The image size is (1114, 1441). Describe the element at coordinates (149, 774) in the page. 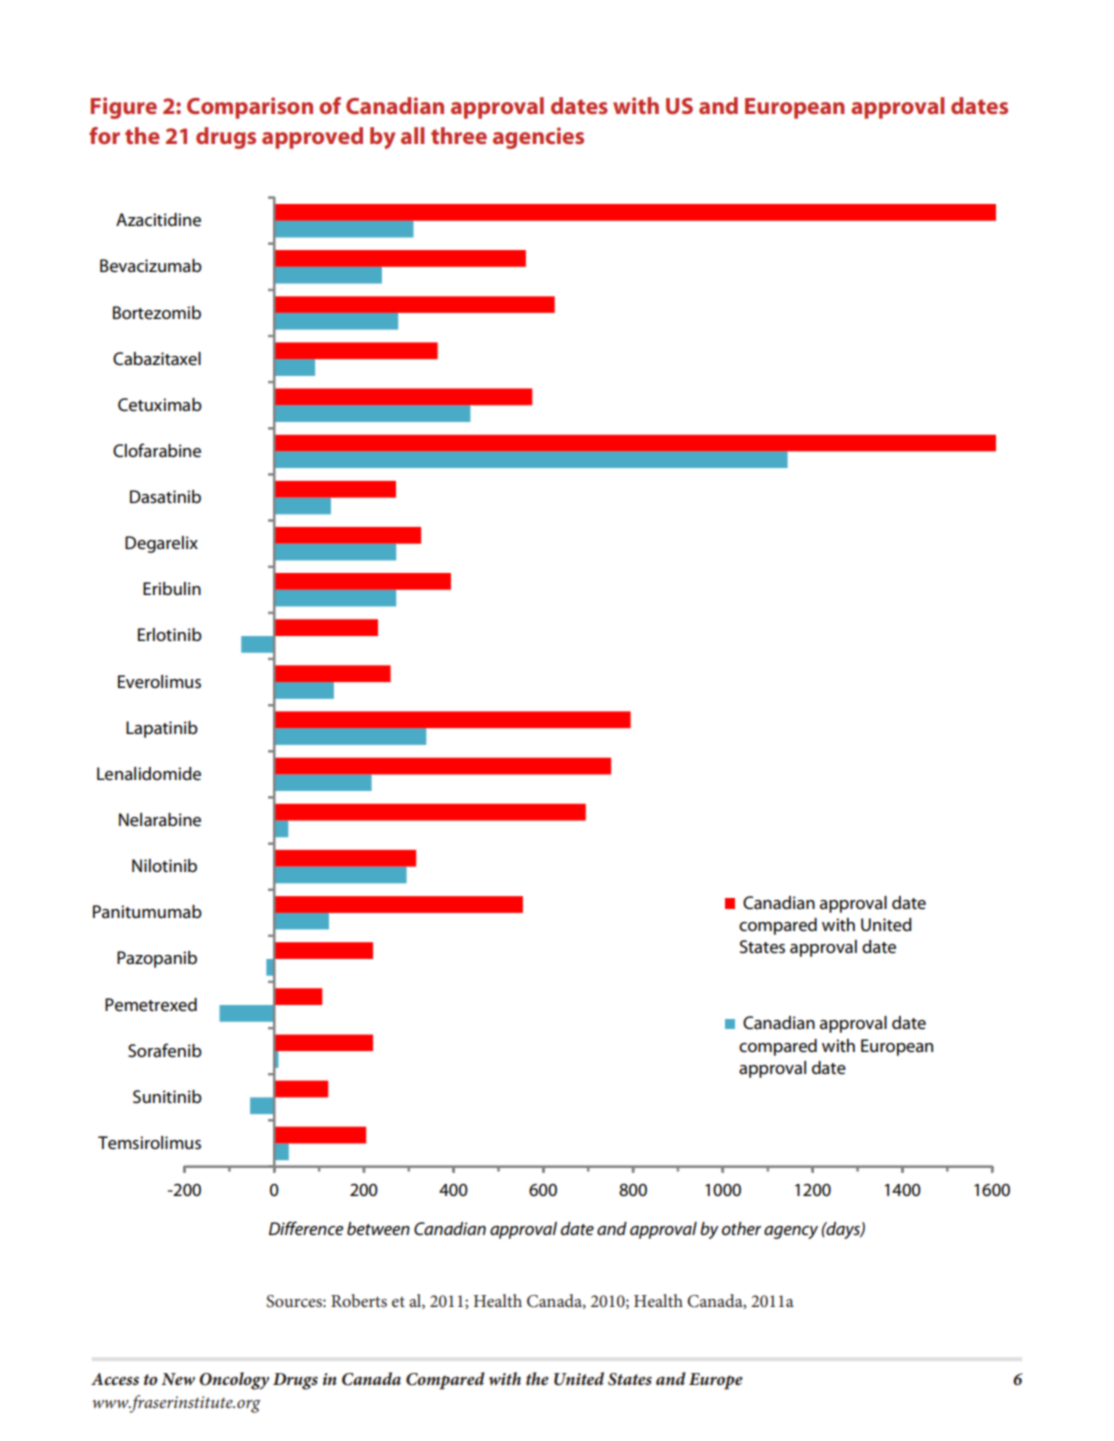

I see `Lenalidomide` at that location.
